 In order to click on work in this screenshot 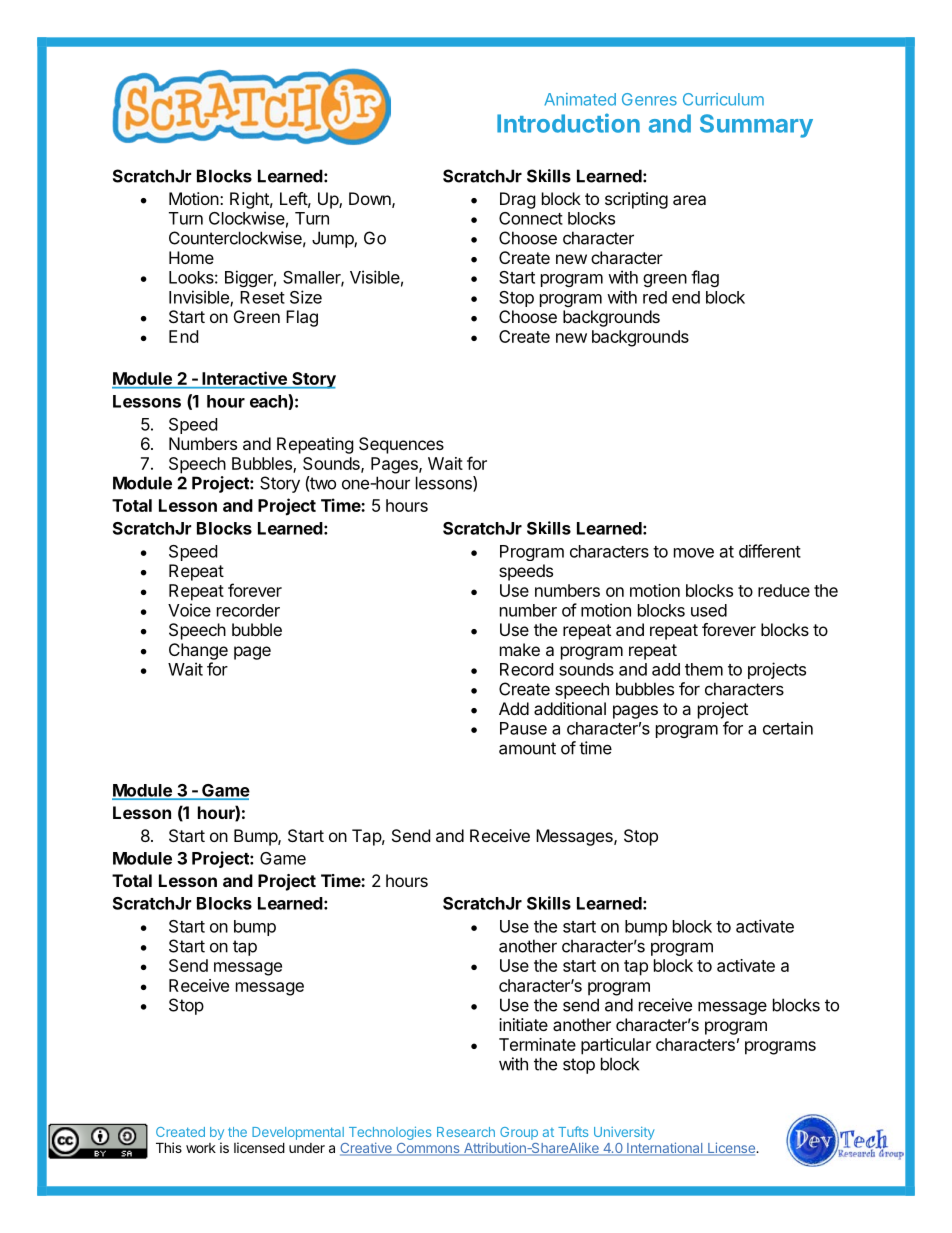, I will do `click(201, 1148)`.
